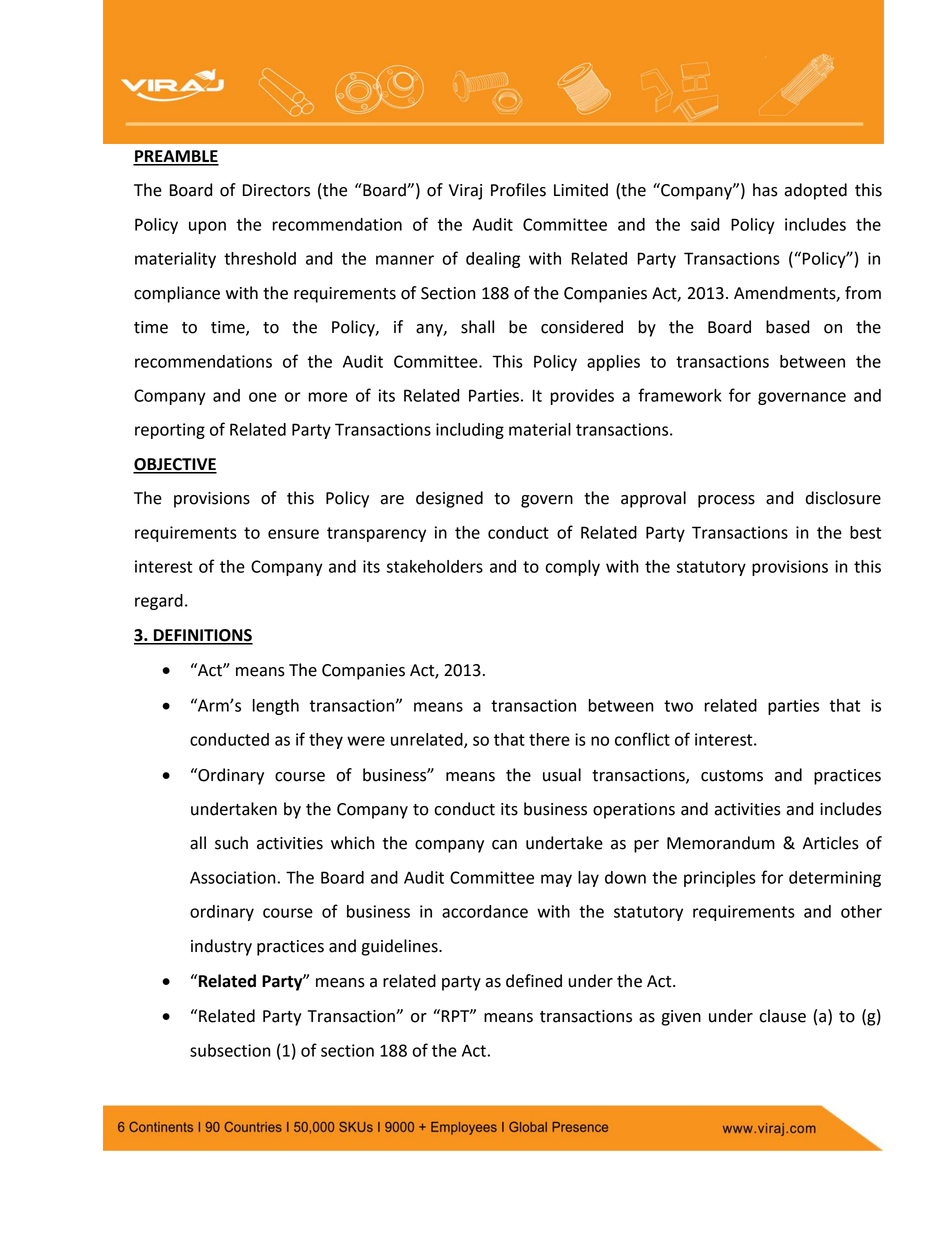  Describe the element at coordinates (865, 532) in the screenshot. I see `best` at that location.
